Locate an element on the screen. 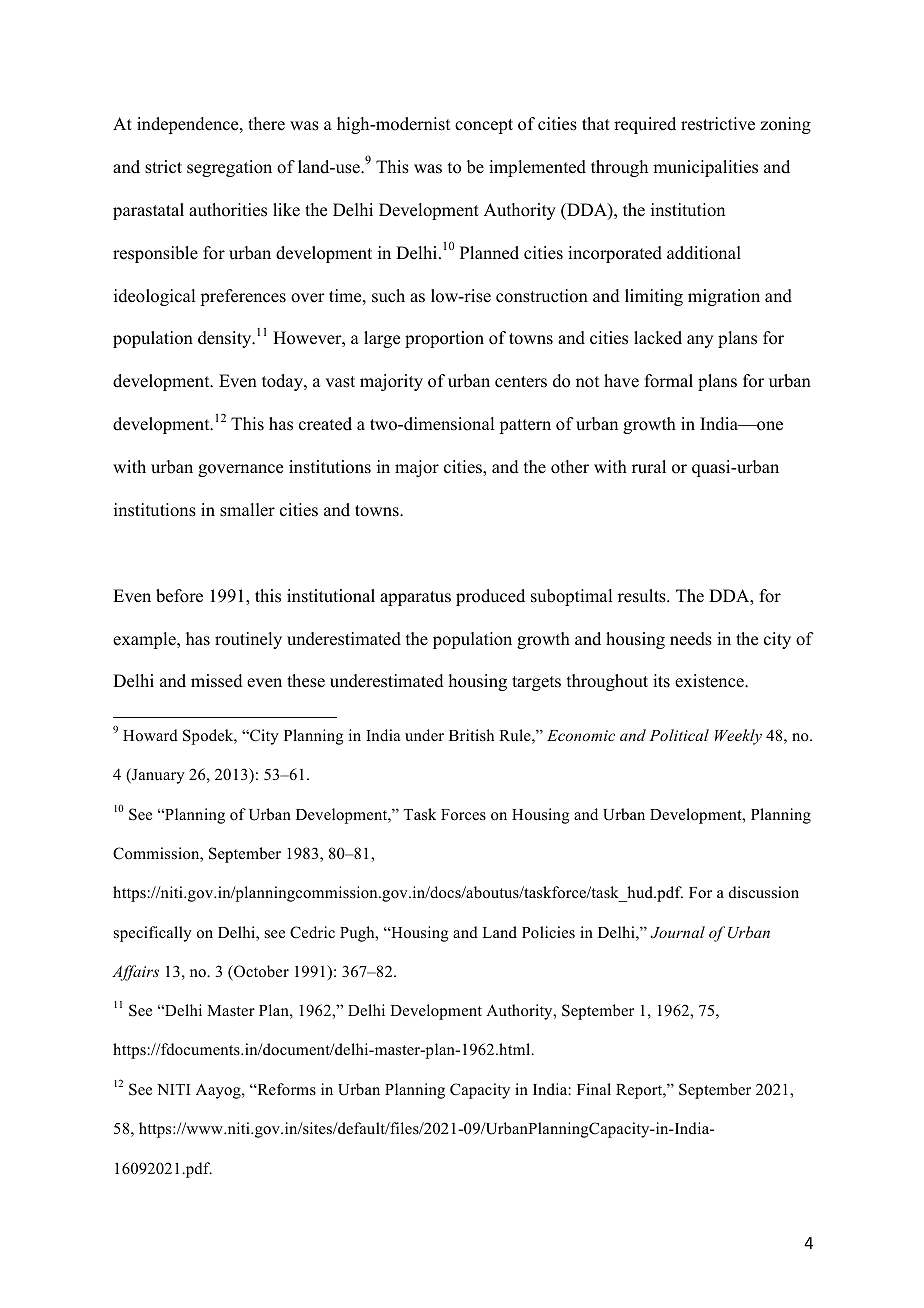 Image resolution: width=924 pixels, height=1308 pixels. Weekly is located at coordinates (738, 737).
